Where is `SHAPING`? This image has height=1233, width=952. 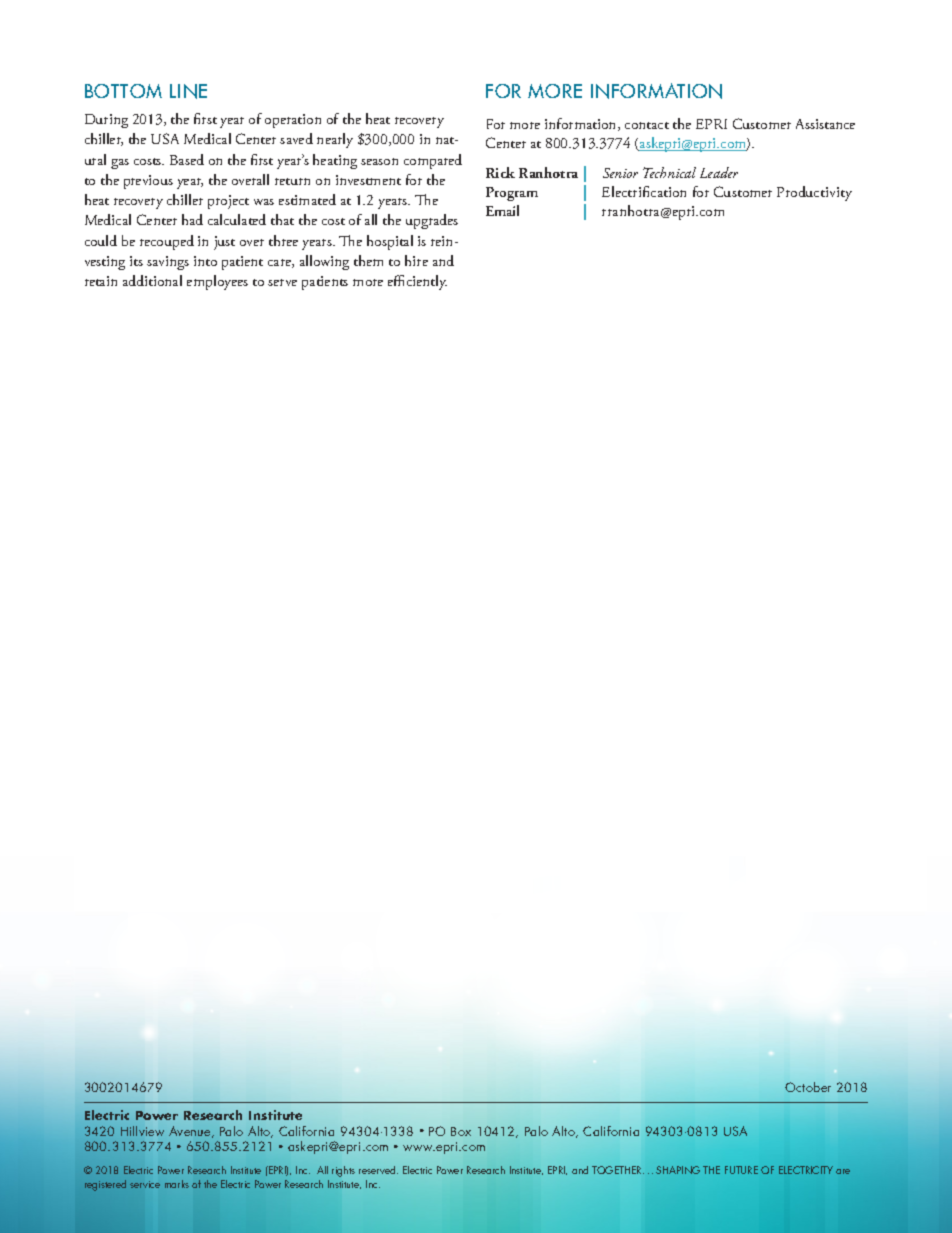
SHAPING is located at coordinates (678, 1170).
